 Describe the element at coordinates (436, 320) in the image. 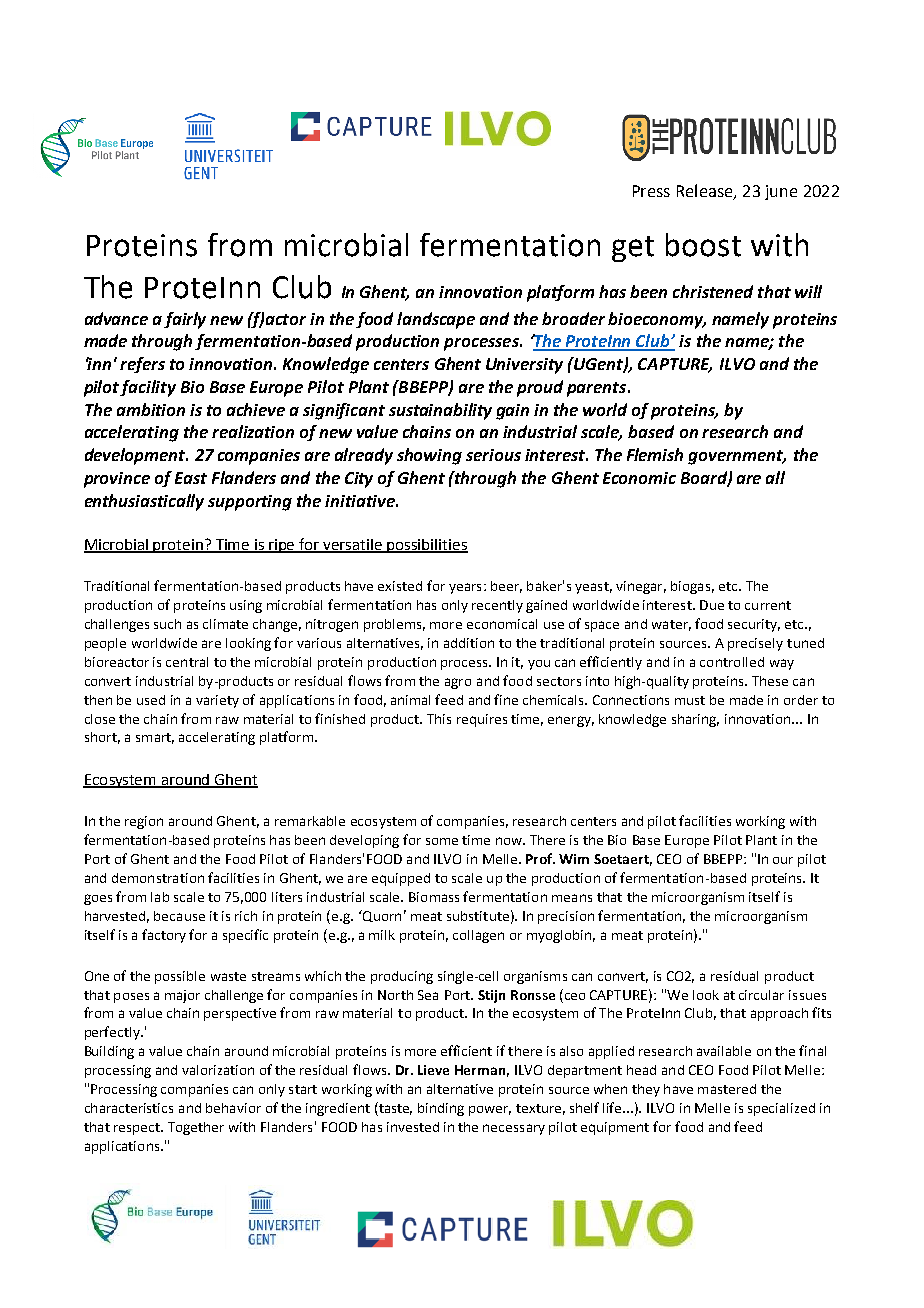

I see `landscape` at that location.
